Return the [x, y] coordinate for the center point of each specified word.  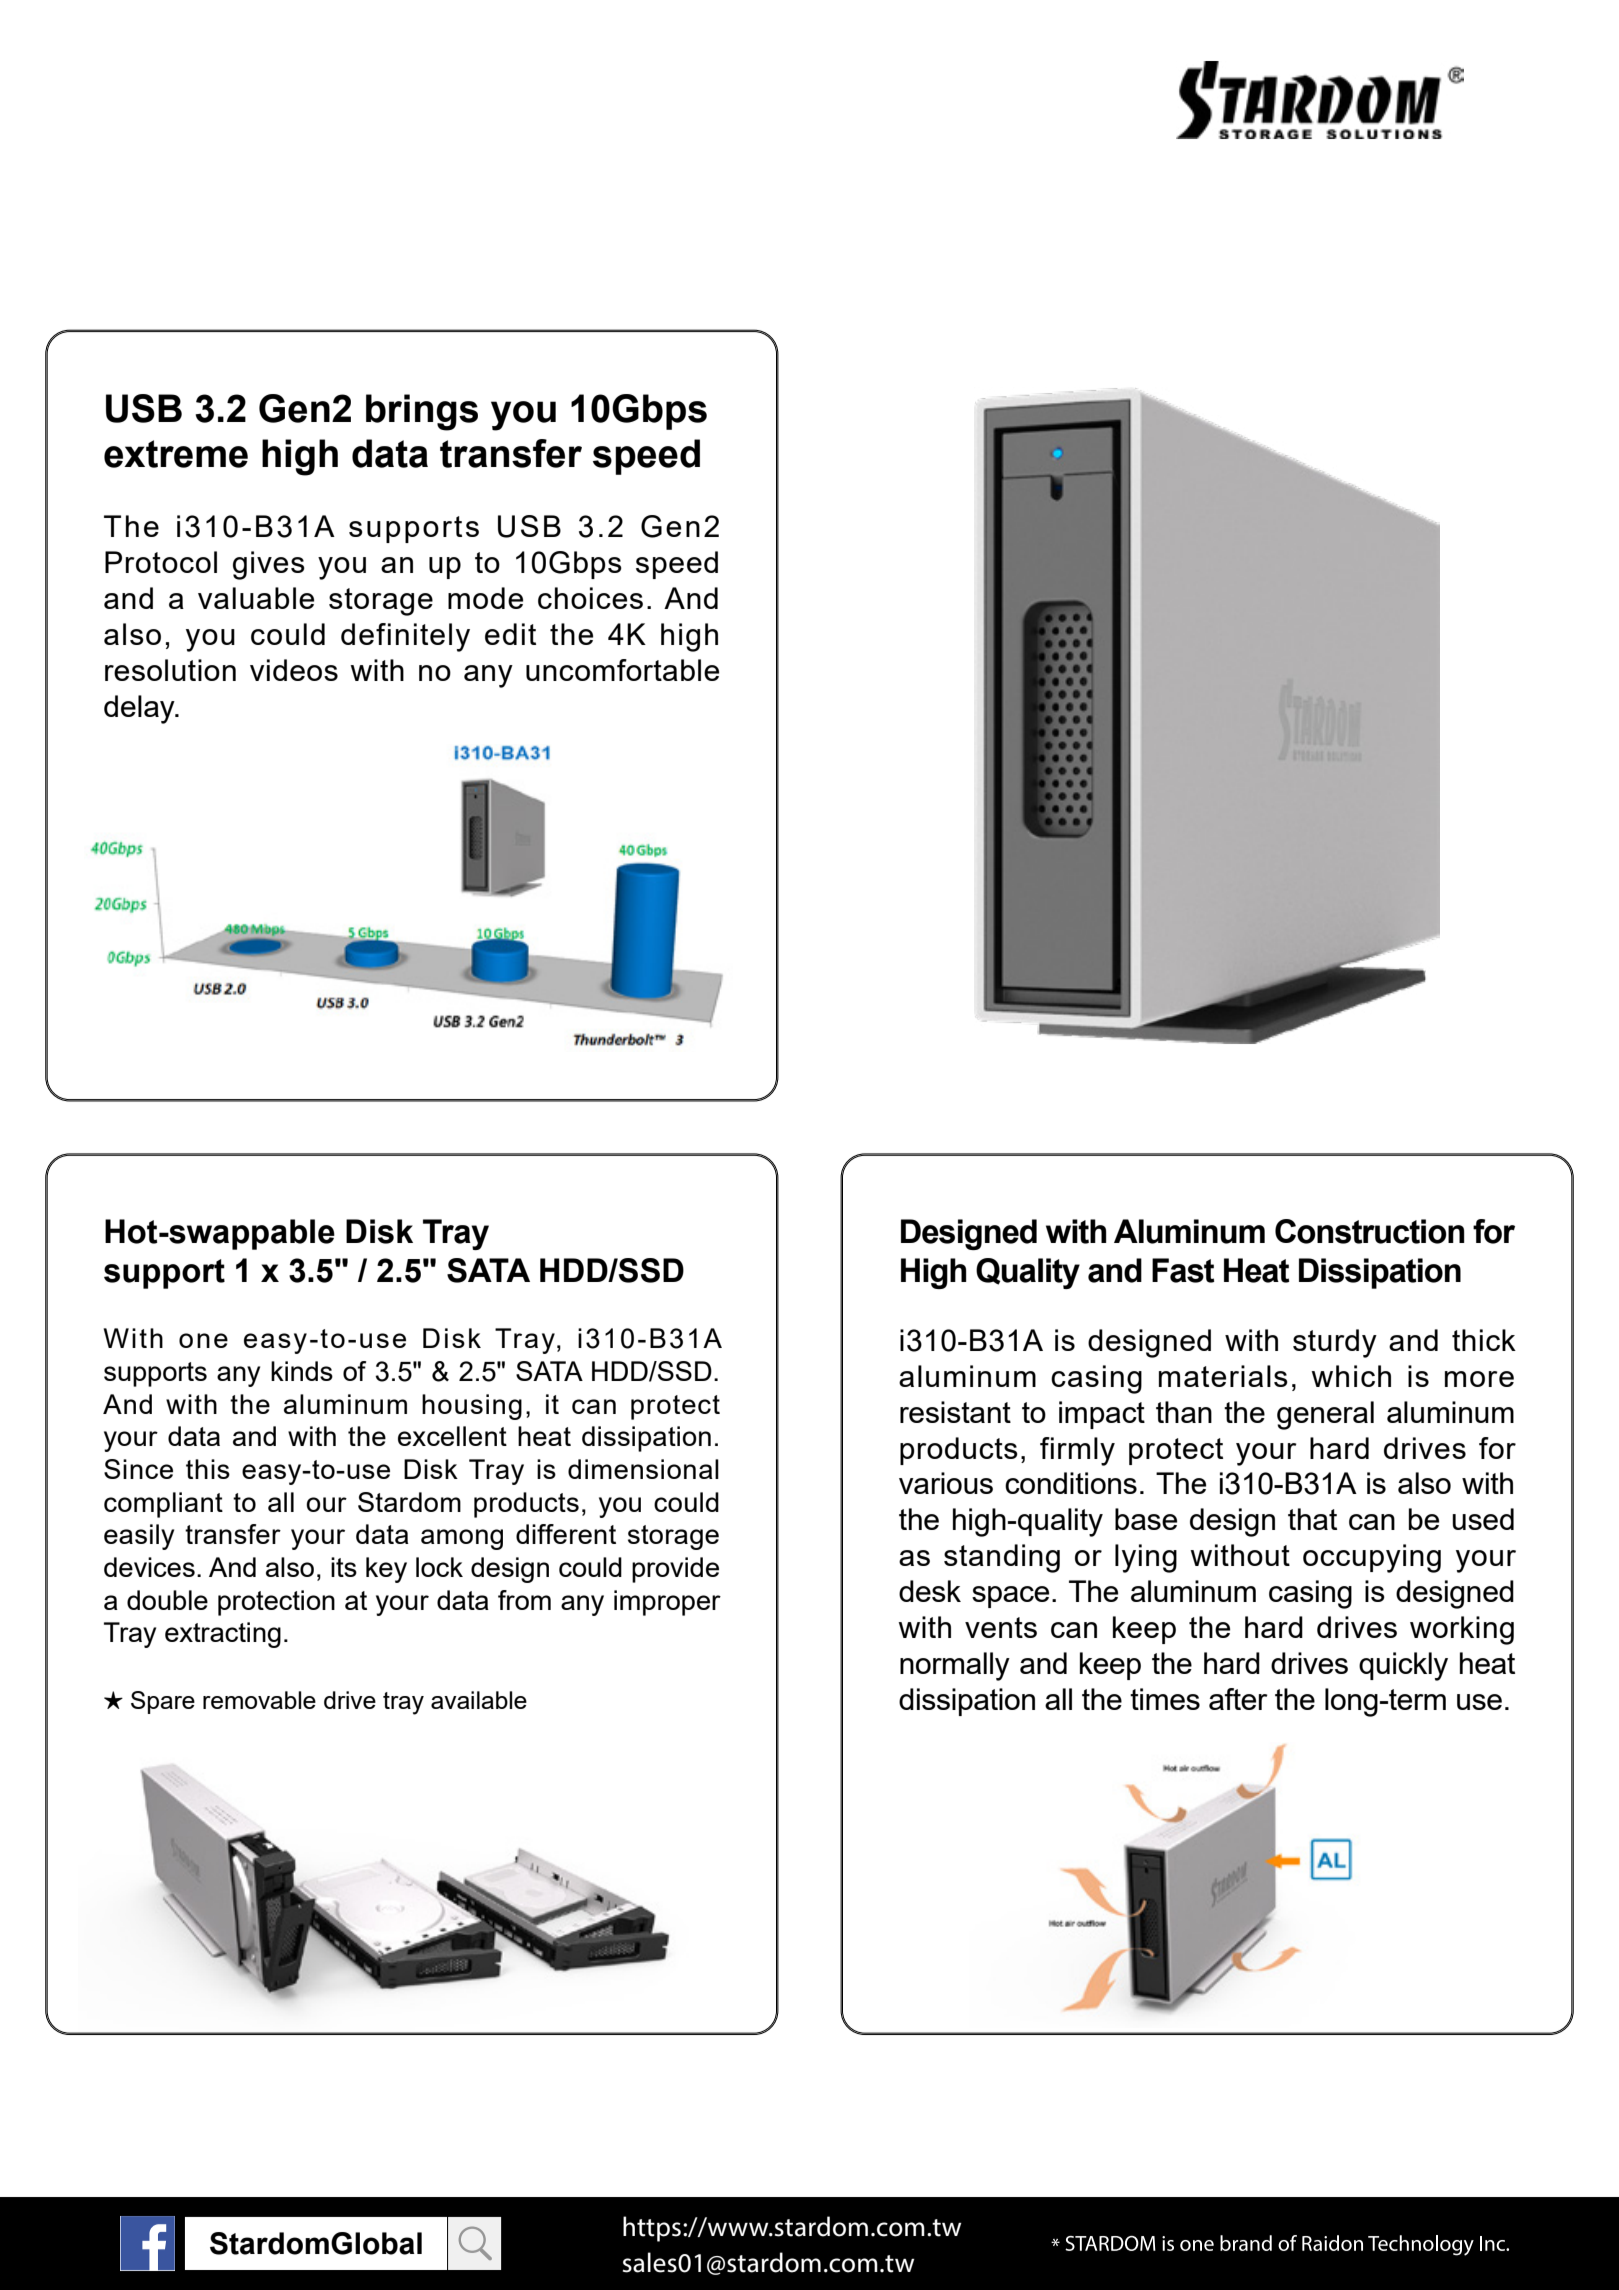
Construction [1370, 1231]
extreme [176, 454]
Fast [1183, 1270]
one [203, 1340]
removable [259, 1700]
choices [590, 598]
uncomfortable [622, 670]
